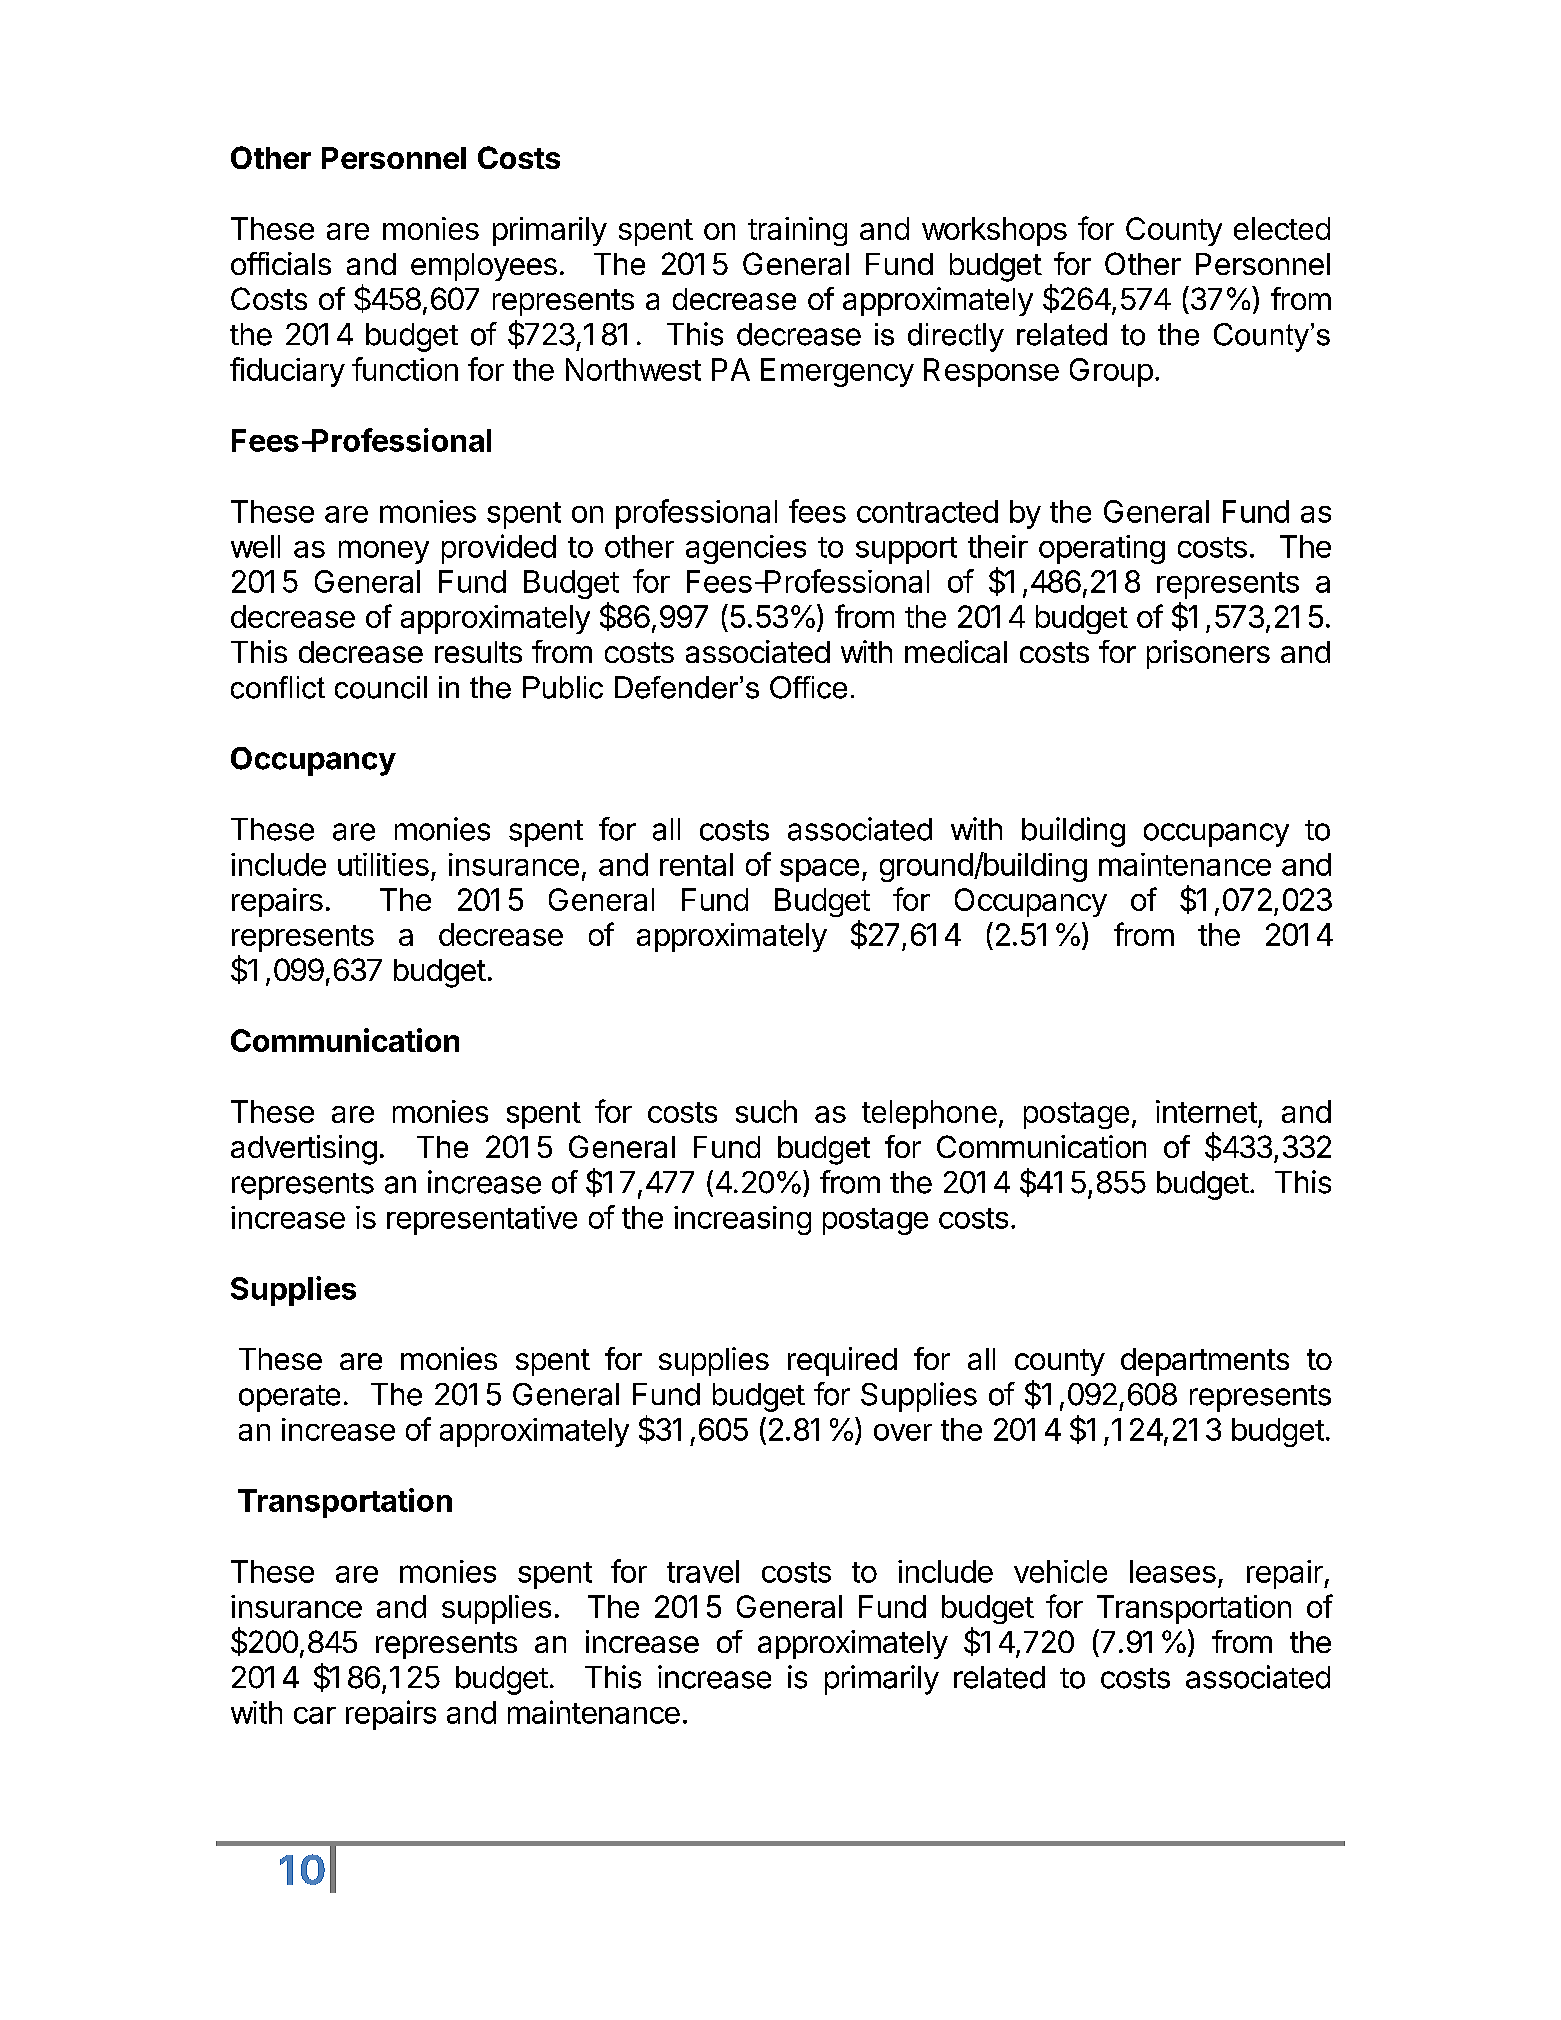 Image resolution: width=1561 pixels, height=2020 pixels. I want to click on training, so click(797, 231).
